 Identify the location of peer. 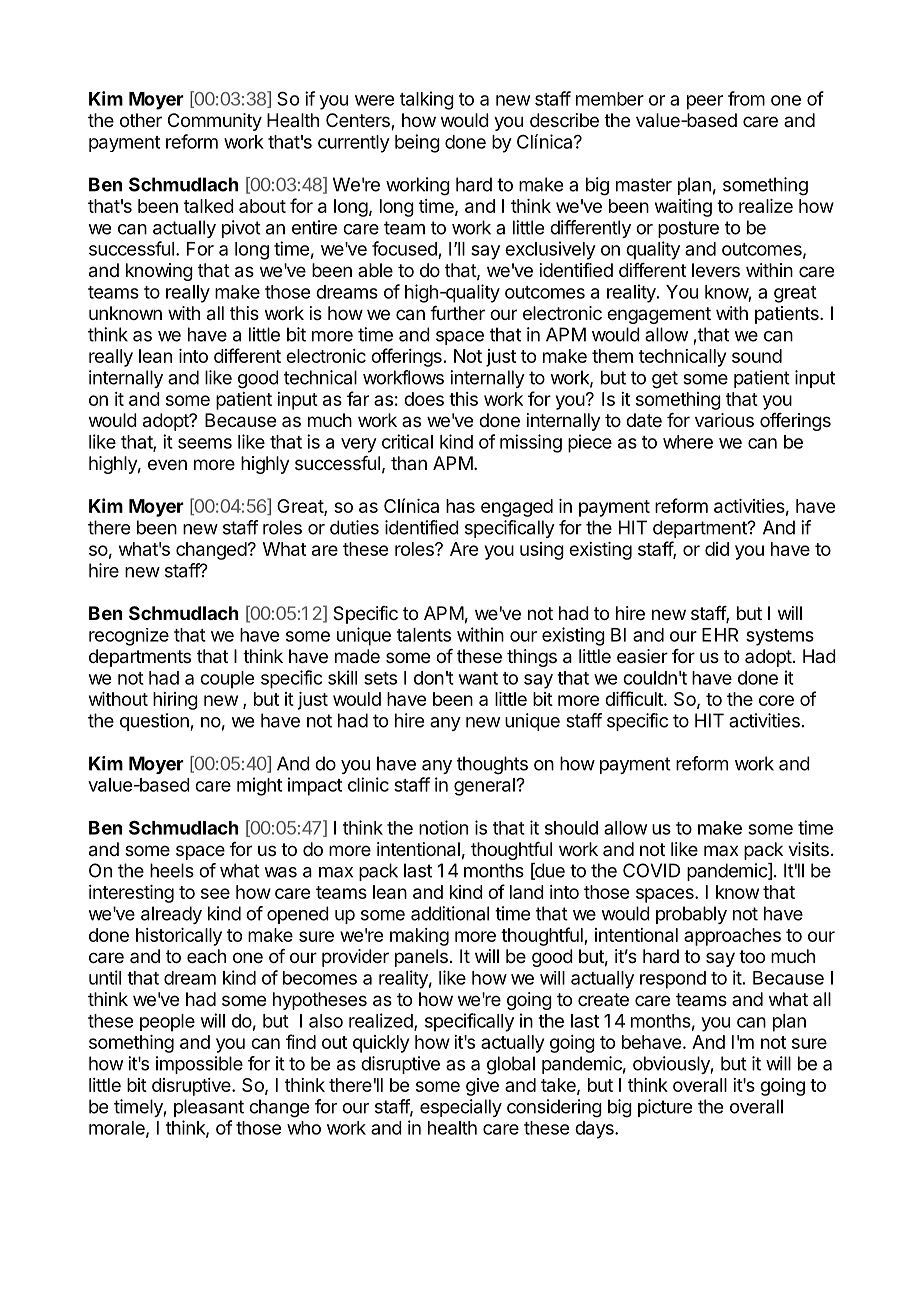
(705, 102).
